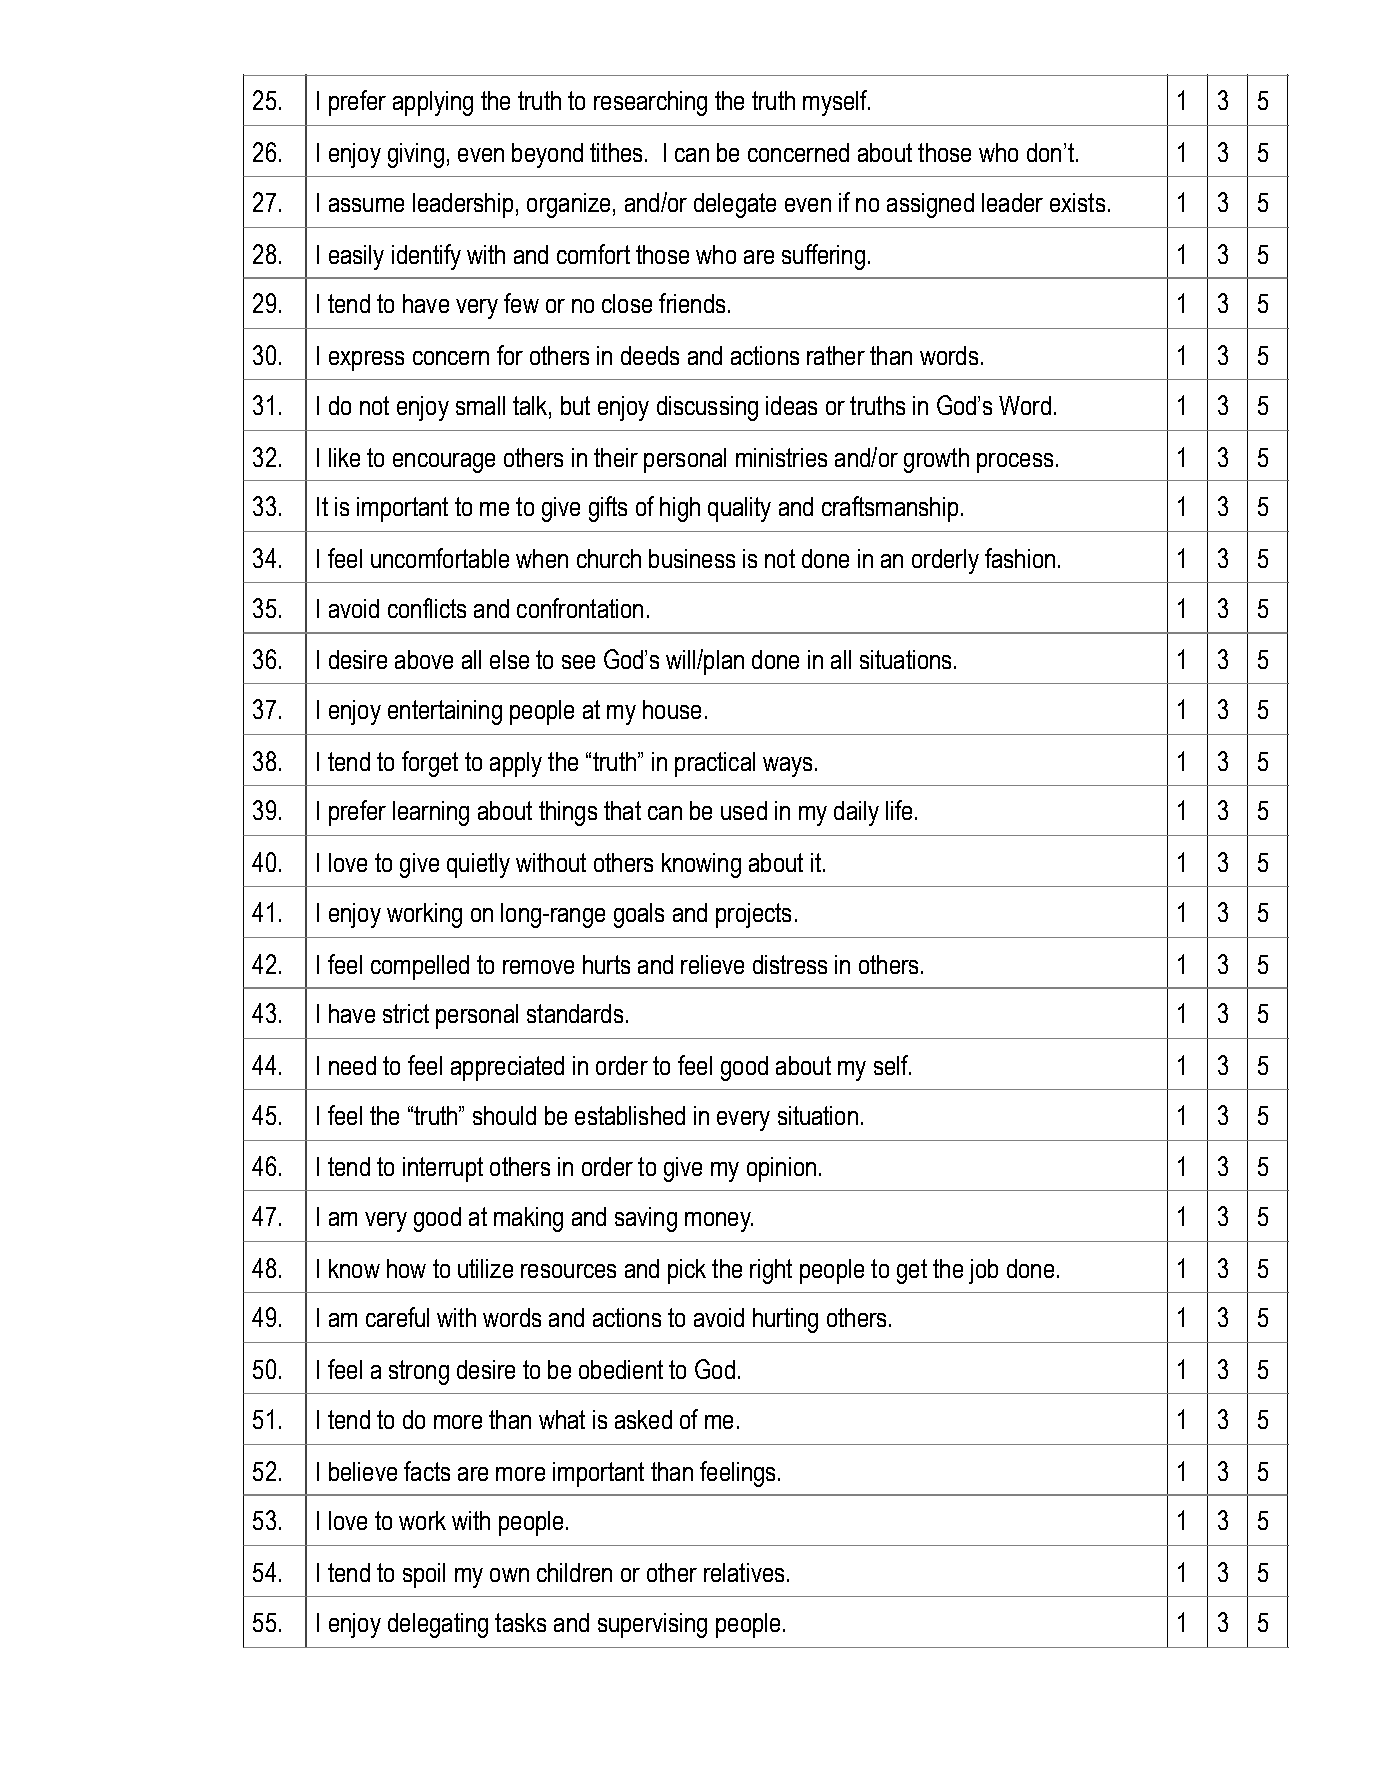  I want to click on spoil, so click(424, 1575).
